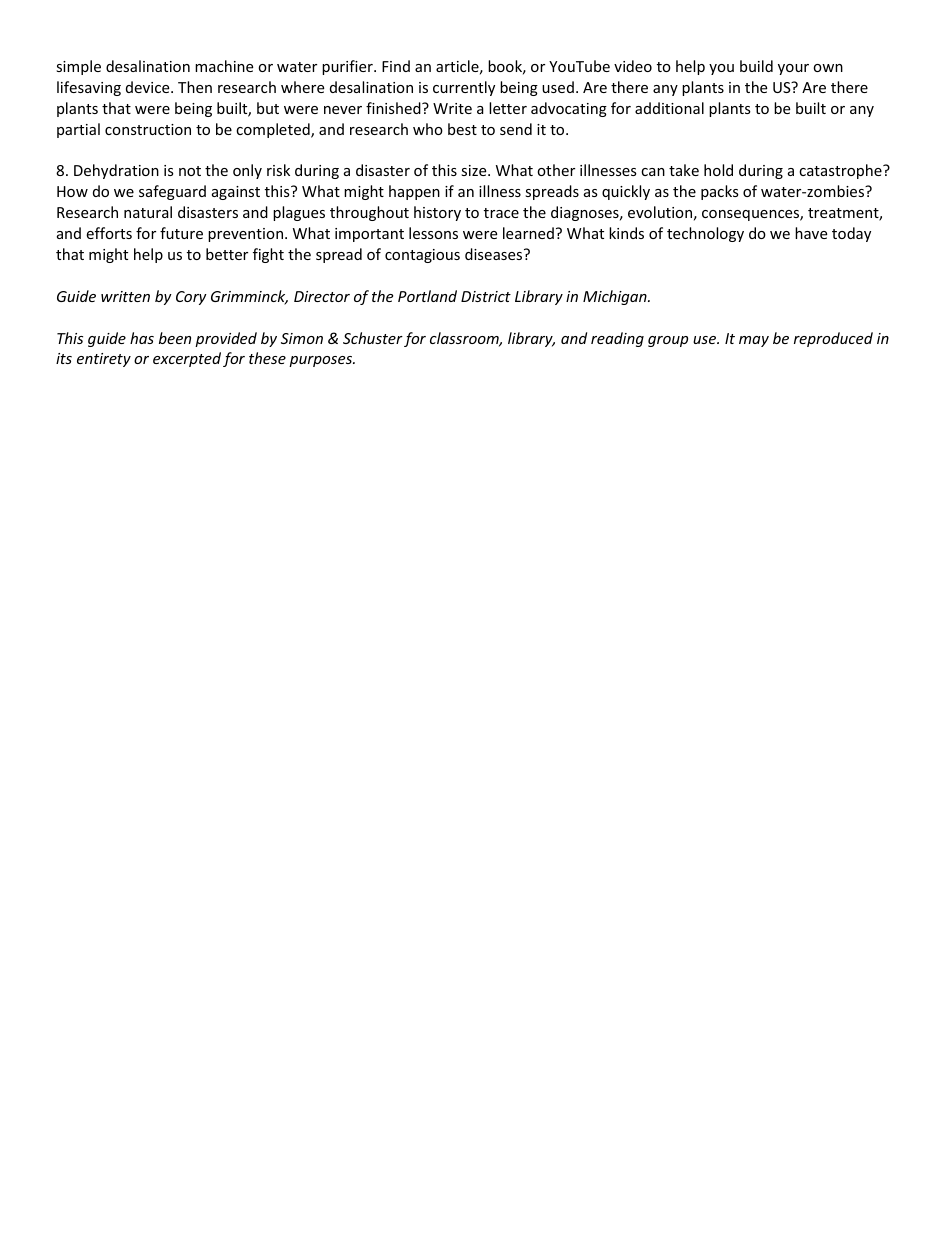 This image has width=952, height=1233. I want to click on written, so click(125, 296).
